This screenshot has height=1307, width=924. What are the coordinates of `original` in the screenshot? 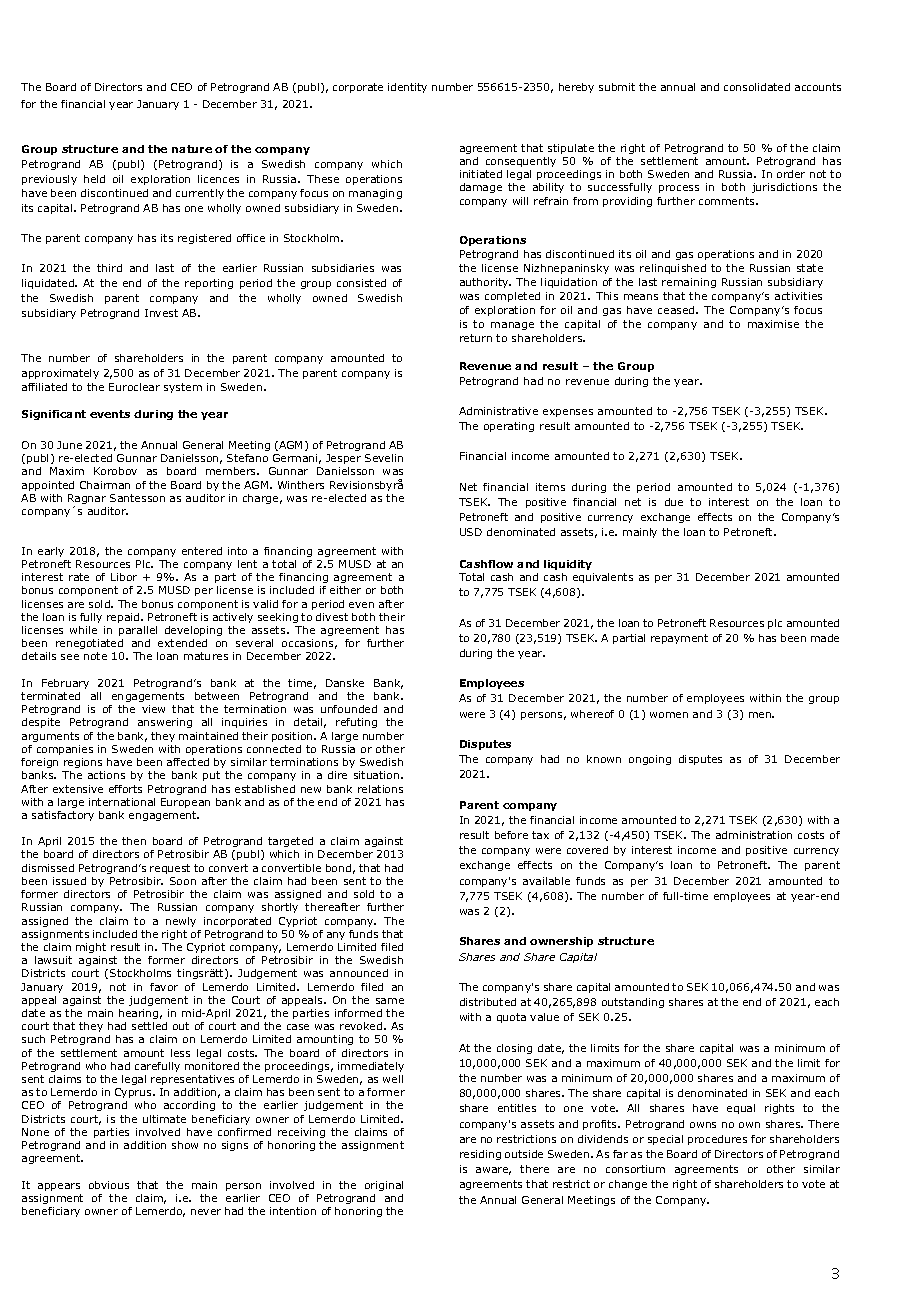 It's located at (384, 1186).
